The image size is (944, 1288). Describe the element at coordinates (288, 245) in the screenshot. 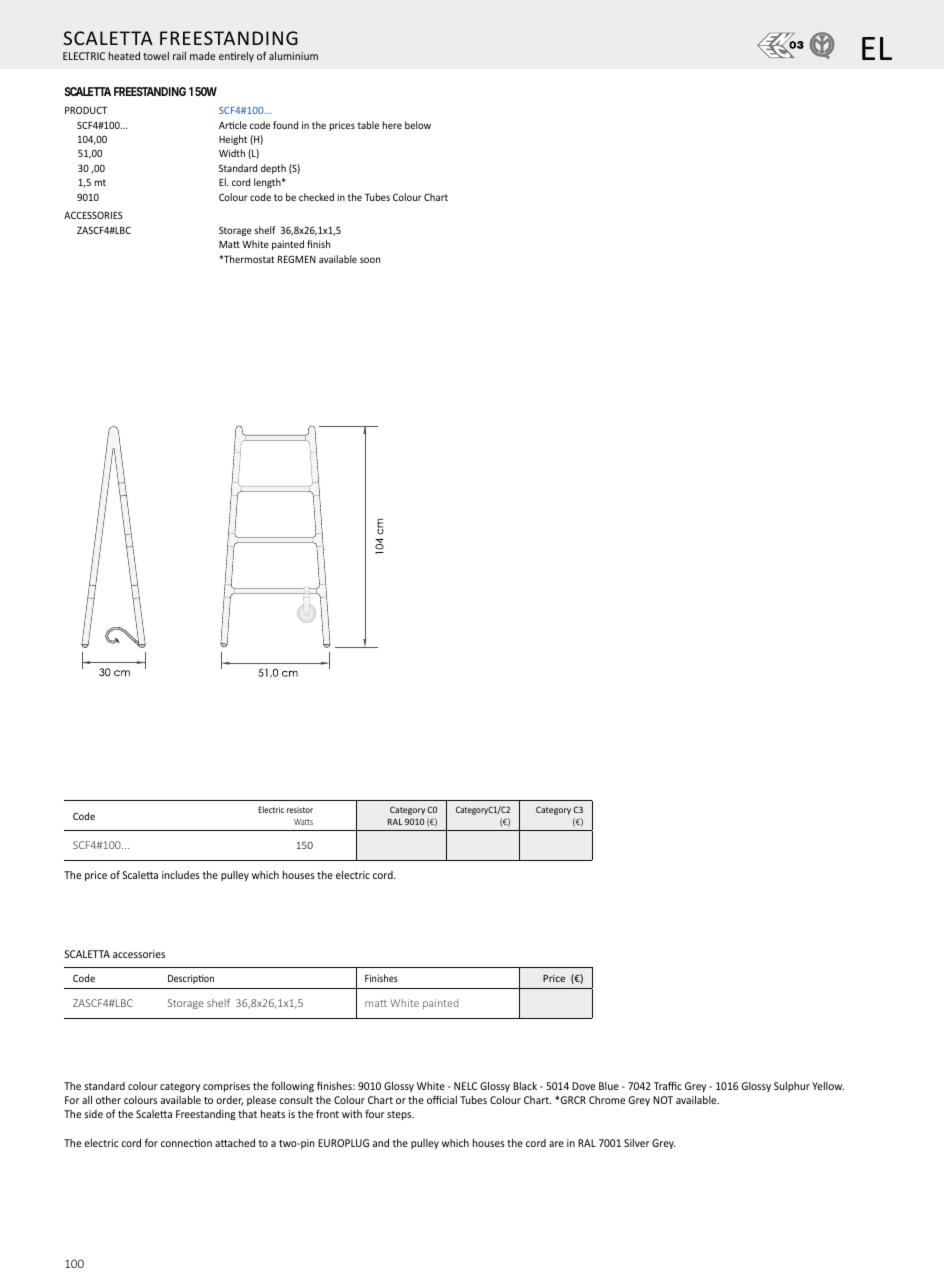

I see `painted` at that location.
